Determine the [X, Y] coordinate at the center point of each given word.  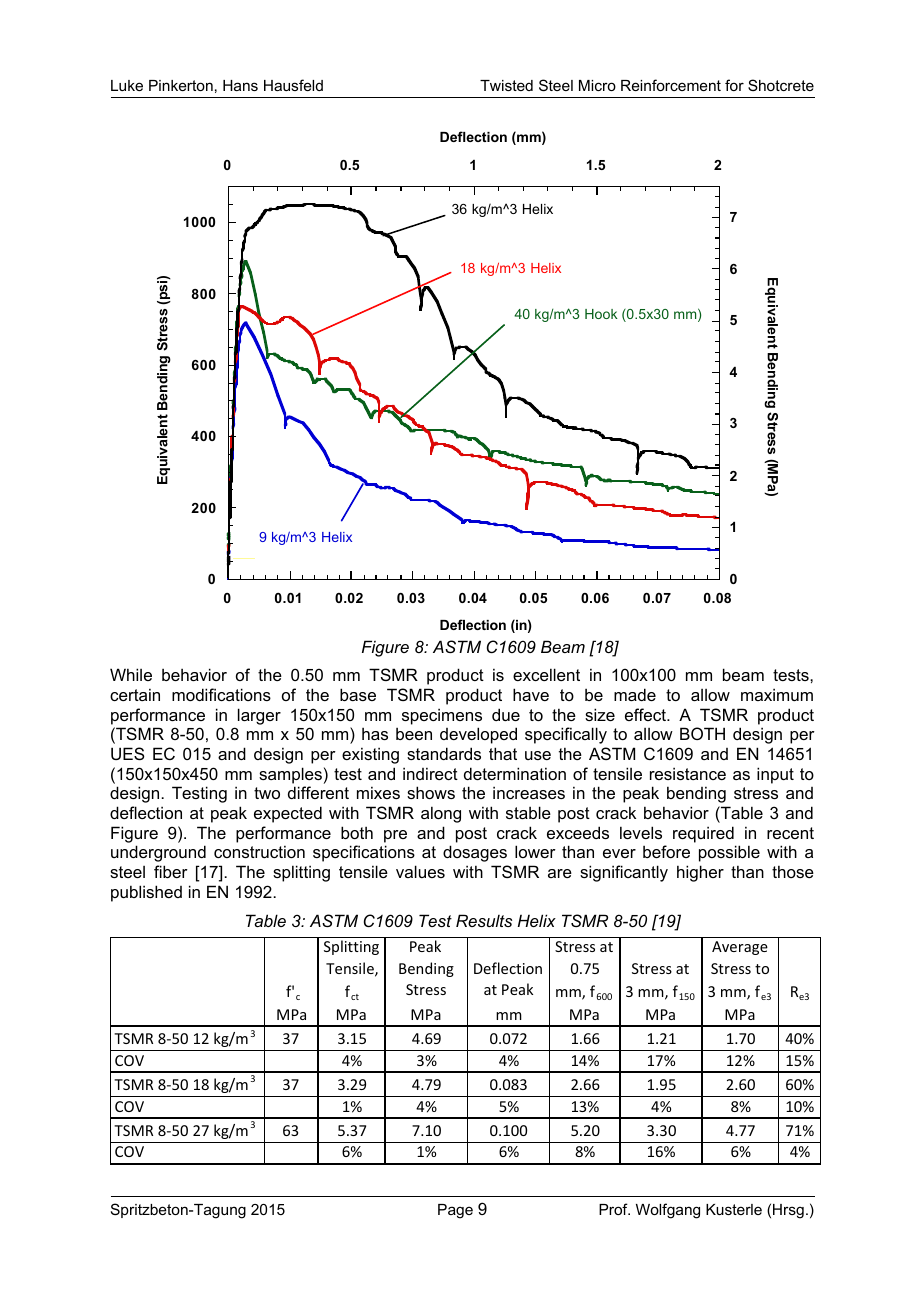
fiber [171, 871]
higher [700, 873]
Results [484, 920]
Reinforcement [671, 85]
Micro [597, 85]
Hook [601, 314]
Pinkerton [181, 85]
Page [455, 1211]
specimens [442, 716]
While [131, 674]
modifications [221, 694]
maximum [777, 694]
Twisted [506, 85]
